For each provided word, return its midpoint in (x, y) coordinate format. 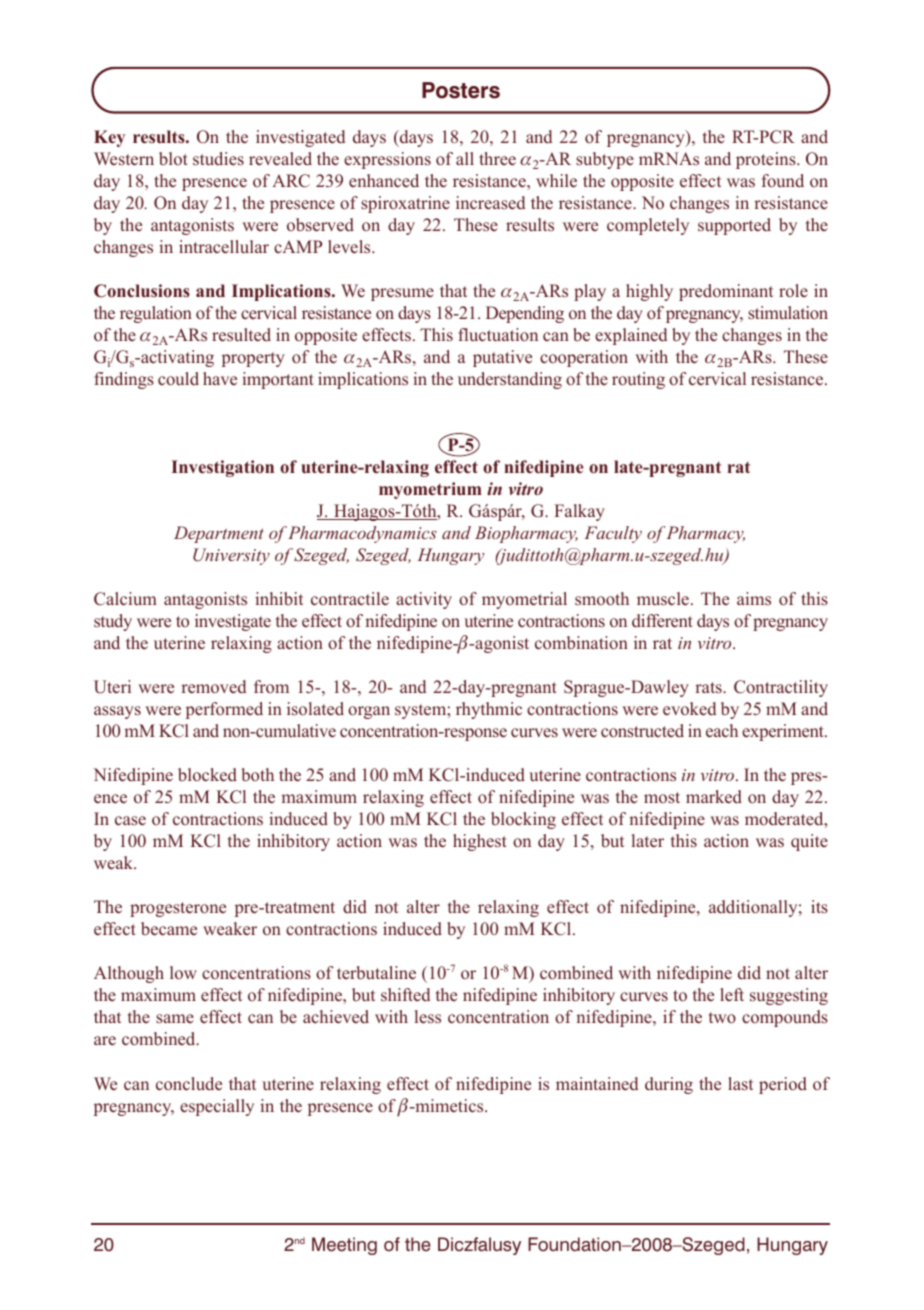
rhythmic (489, 710)
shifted (405, 995)
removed (213, 687)
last (740, 1084)
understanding (510, 380)
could (178, 379)
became (169, 929)
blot (173, 159)
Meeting (344, 1246)
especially (217, 1107)
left (732, 994)
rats (709, 688)
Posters (461, 90)
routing (638, 380)
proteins (767, 160)
